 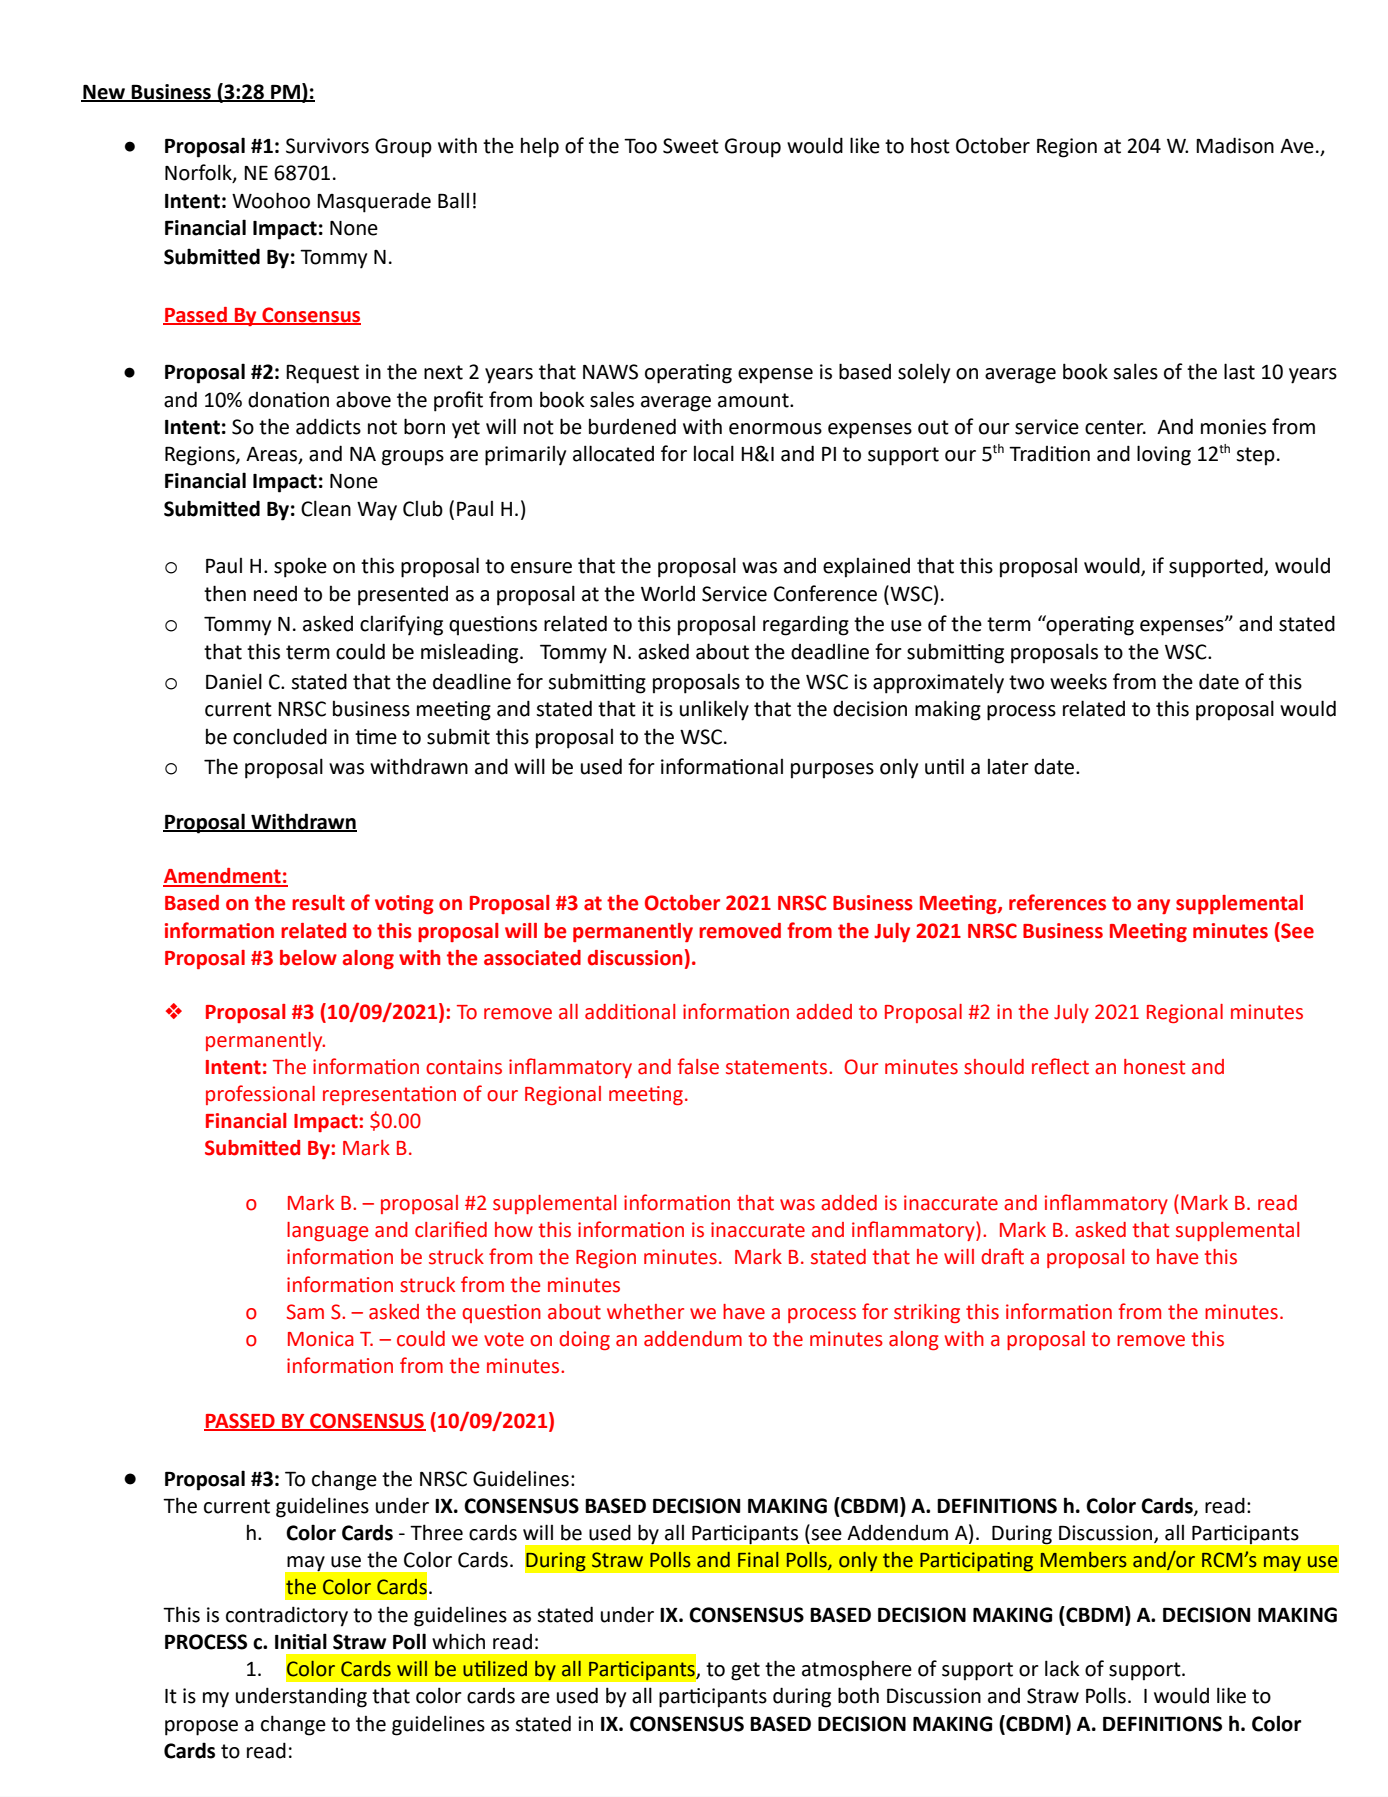 What do you see at coordinates (691, 146) in the page?
I see `Sweet` at bounding box center [691, 146].
